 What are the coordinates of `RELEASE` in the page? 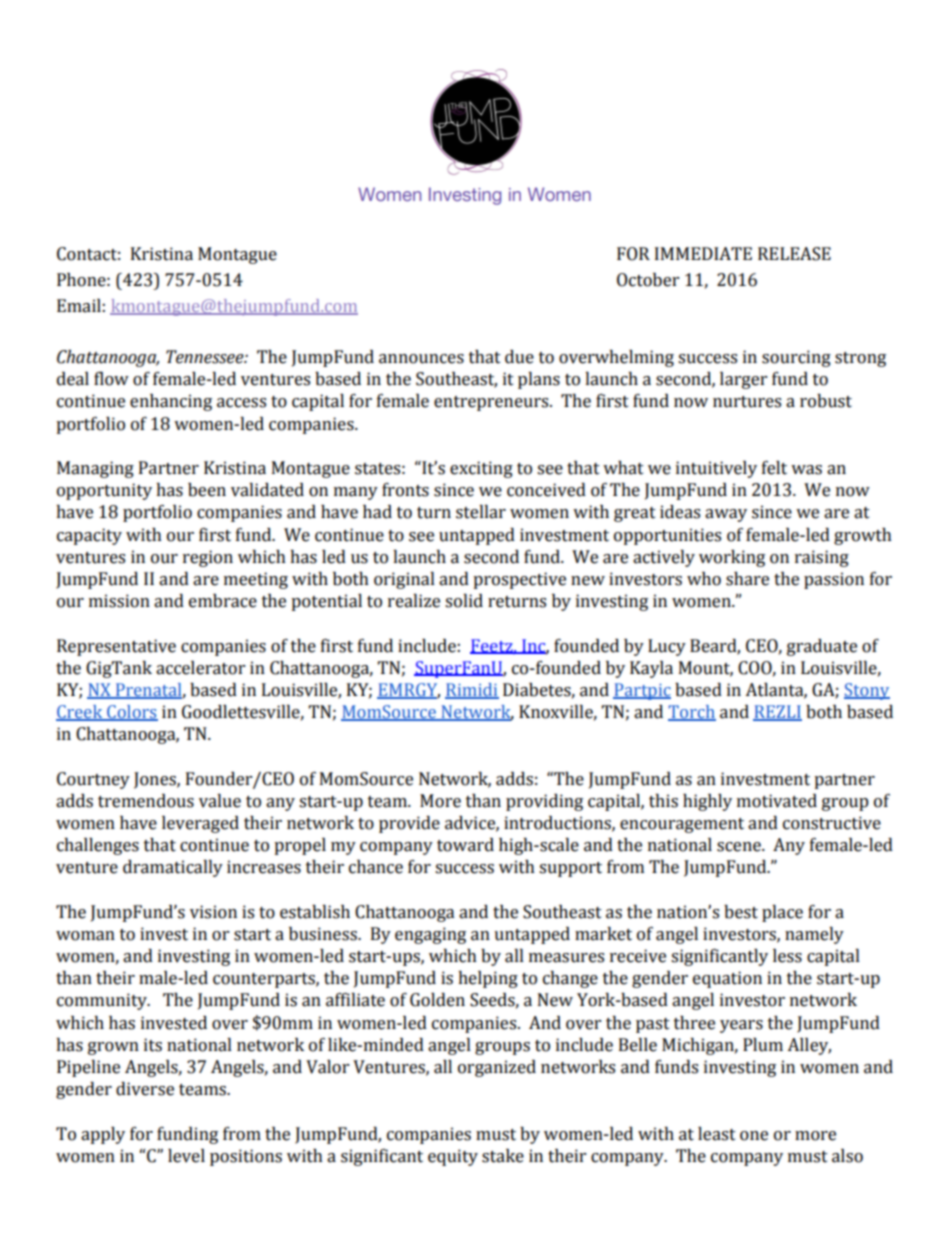 It's located at (794, 254).
